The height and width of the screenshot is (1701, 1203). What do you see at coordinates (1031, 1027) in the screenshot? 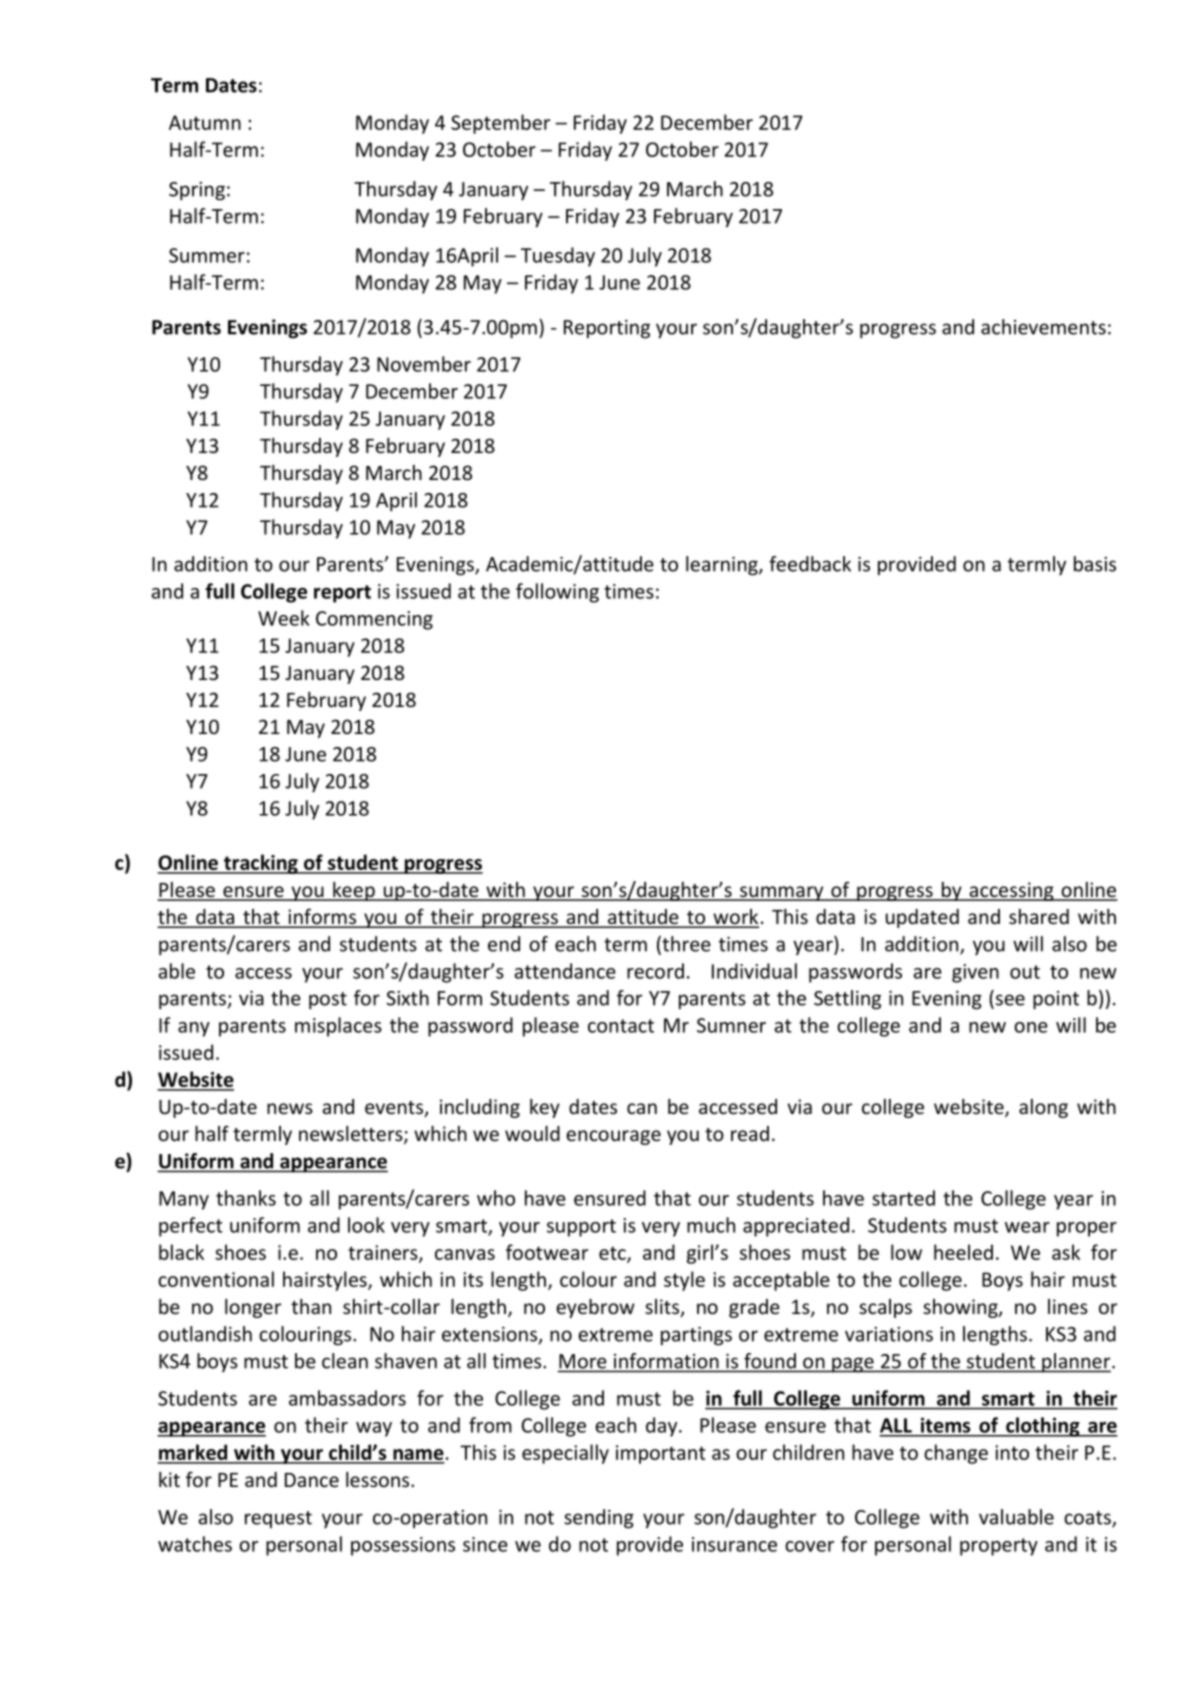
I see `one` at bounding box center [1031, 1027].
